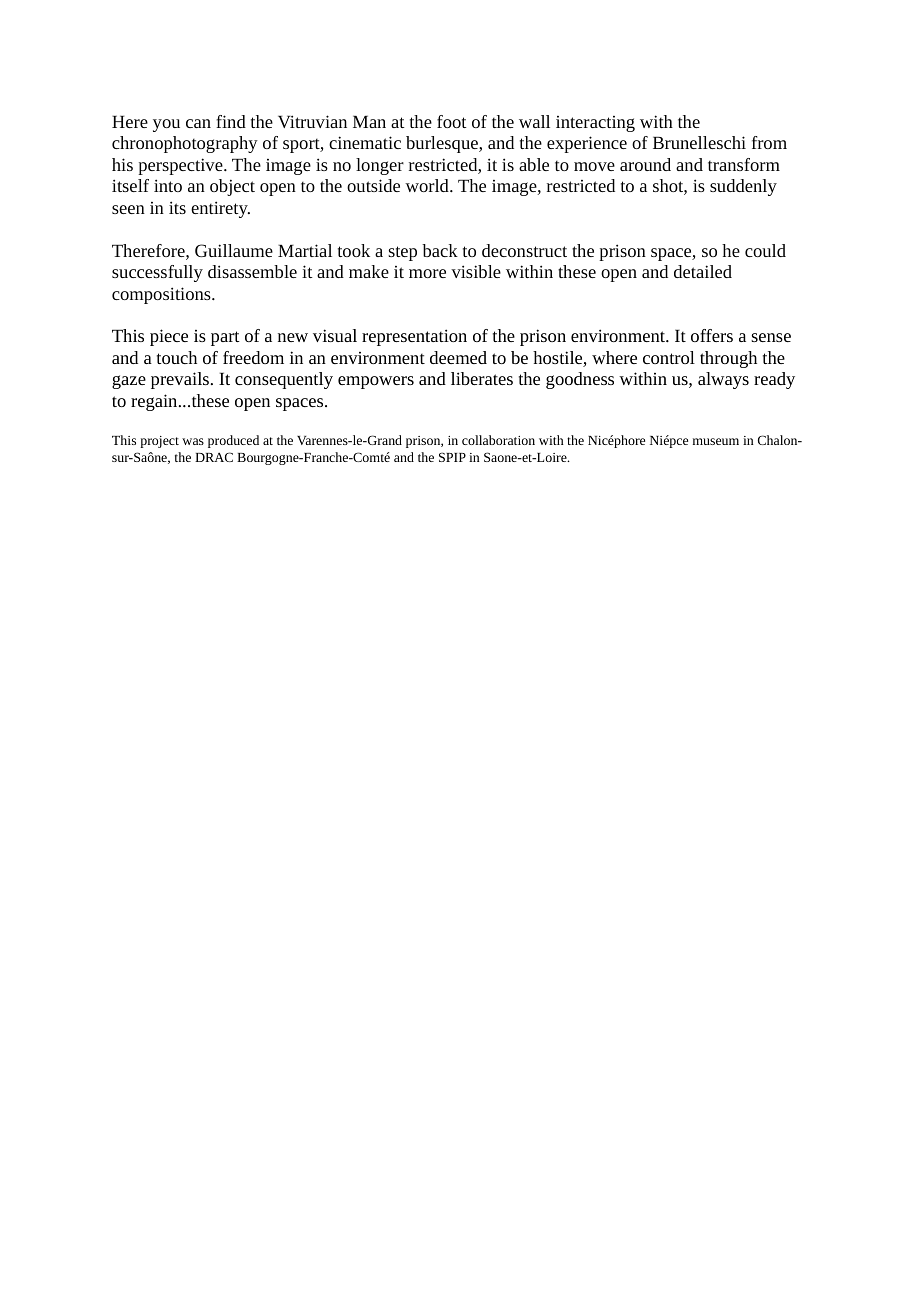  Describe the element at coordinates (451, 121) in the page. I see `foot` at that location.
